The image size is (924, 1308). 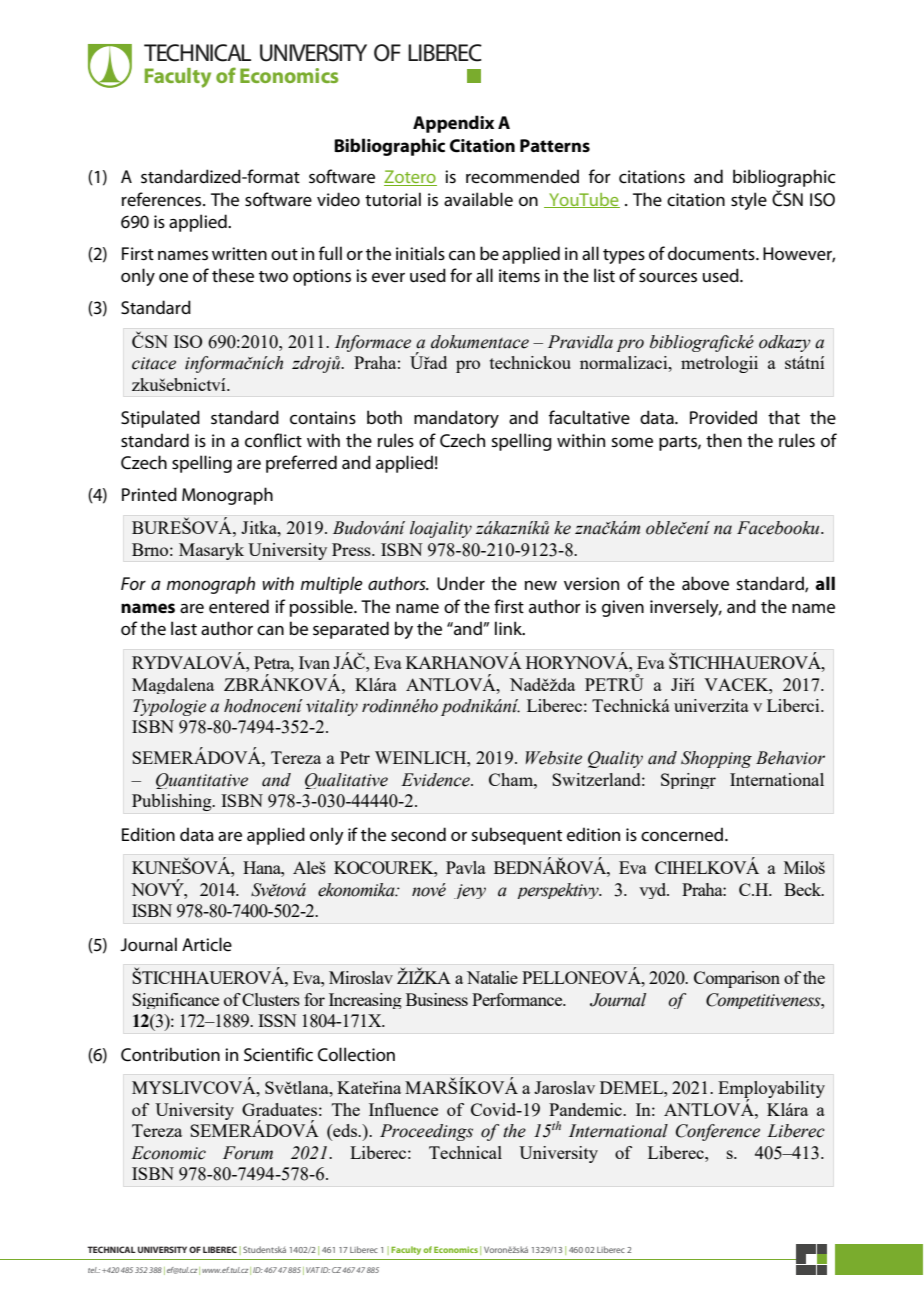 I want to click on style, so click(x=749, y=201).
